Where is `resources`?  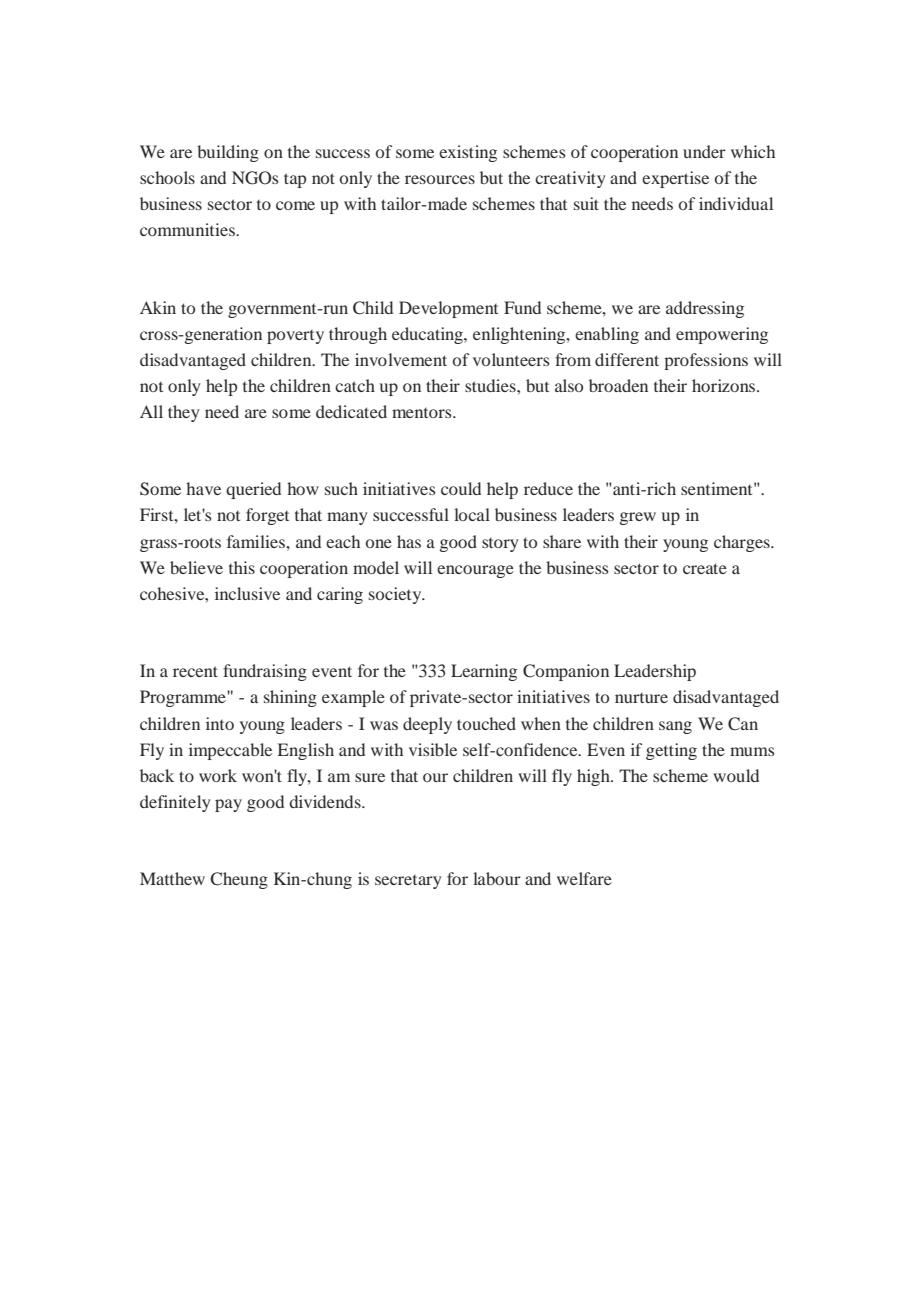
resources is located at coordinates (440, 179).
